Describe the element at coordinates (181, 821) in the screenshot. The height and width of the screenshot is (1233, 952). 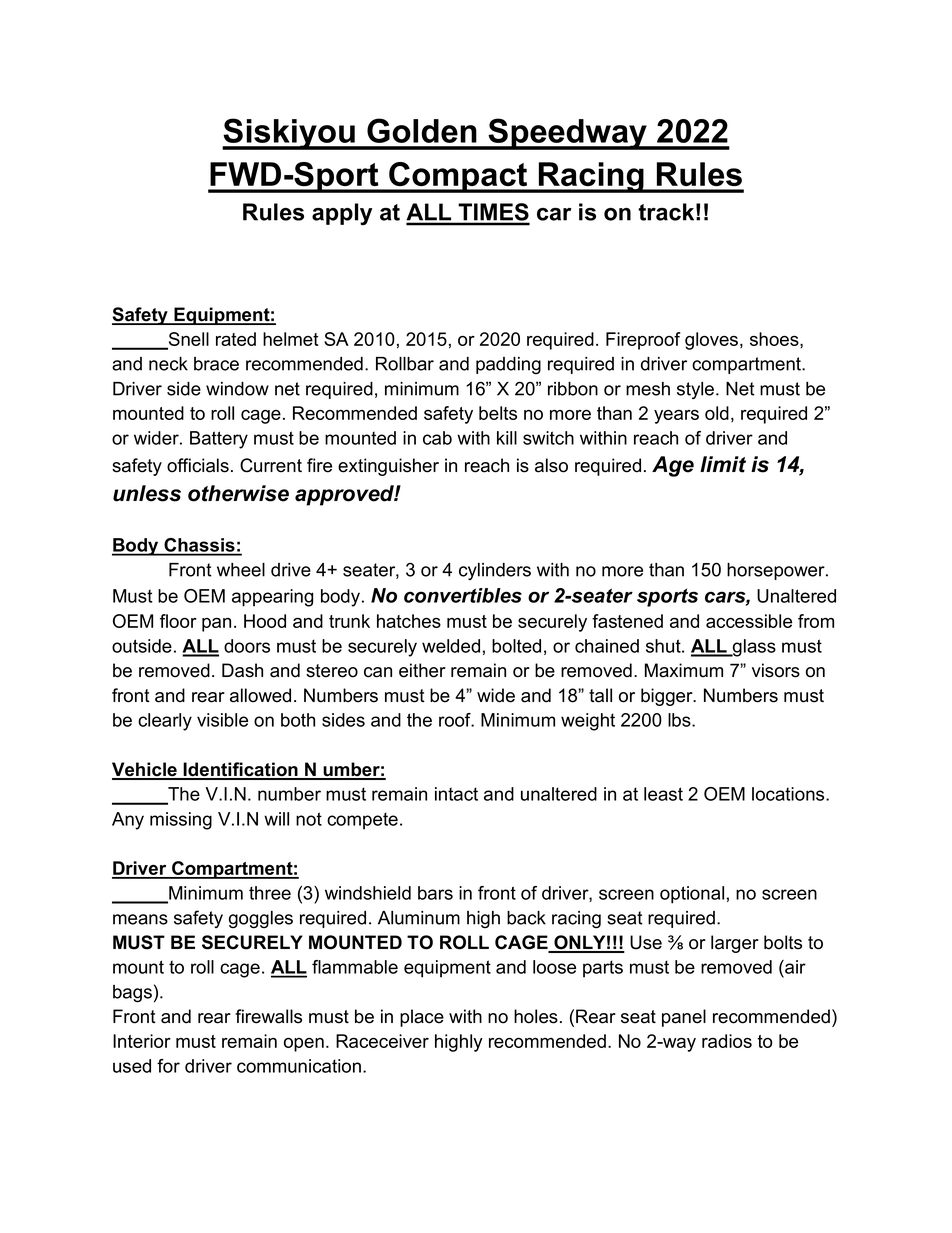
I see `missing` at that location.
